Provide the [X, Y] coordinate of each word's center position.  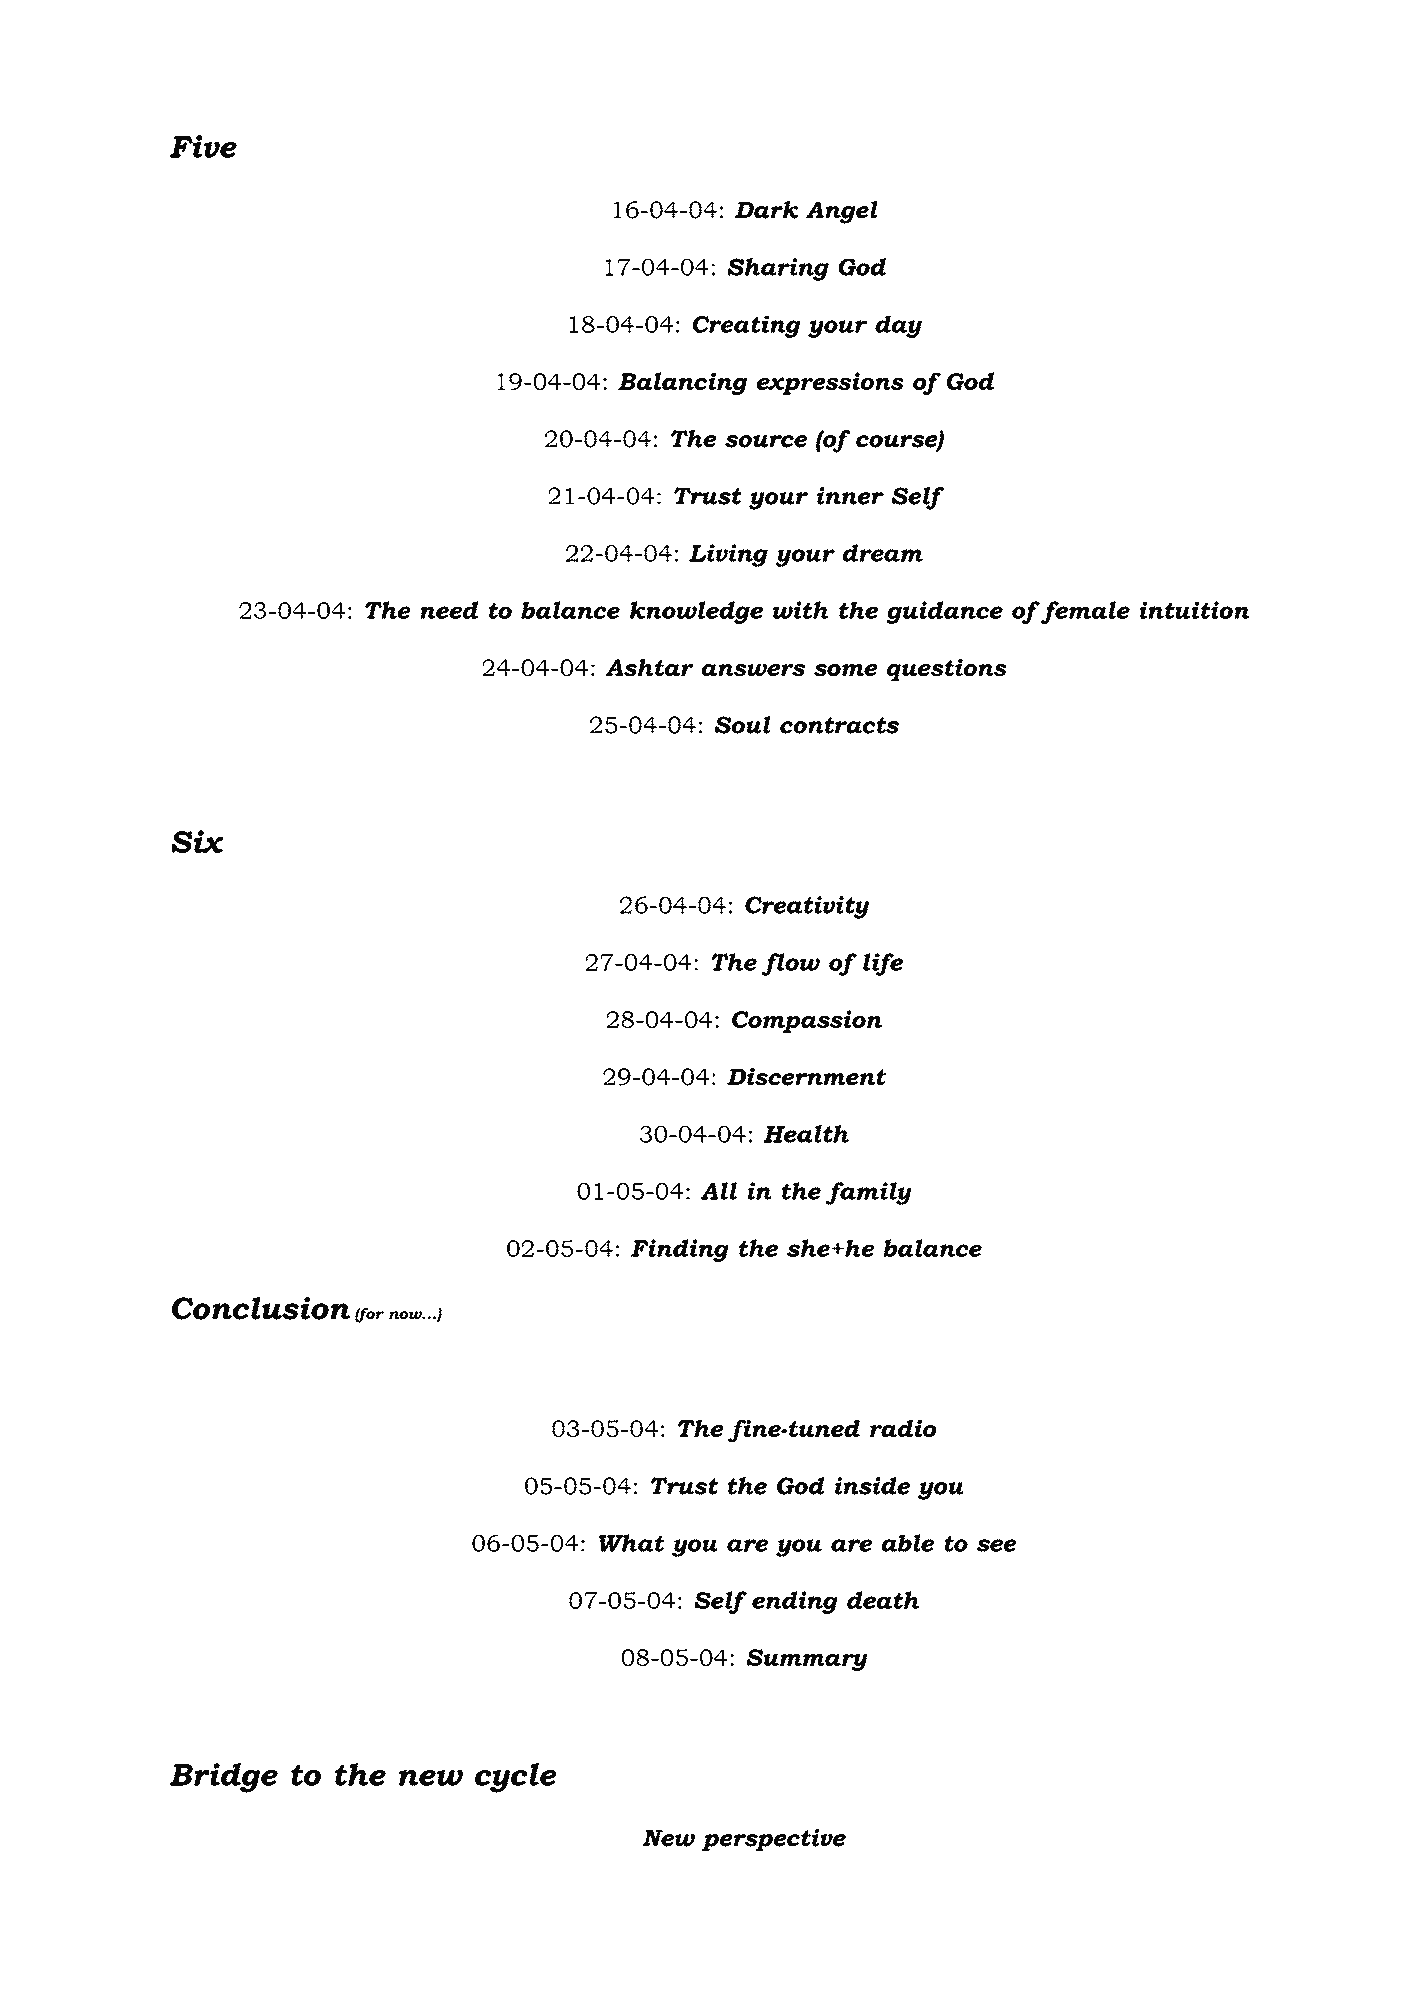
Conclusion [261, 1308]
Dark [766, 210]
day [898, 326]
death [883, 1600]
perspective [774, 1840]
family [869, 1193]
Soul [743, 725]
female [1084, 612]
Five [203, 146]
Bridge [224, 1778]
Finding [680, 1250]
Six [197, 841]
